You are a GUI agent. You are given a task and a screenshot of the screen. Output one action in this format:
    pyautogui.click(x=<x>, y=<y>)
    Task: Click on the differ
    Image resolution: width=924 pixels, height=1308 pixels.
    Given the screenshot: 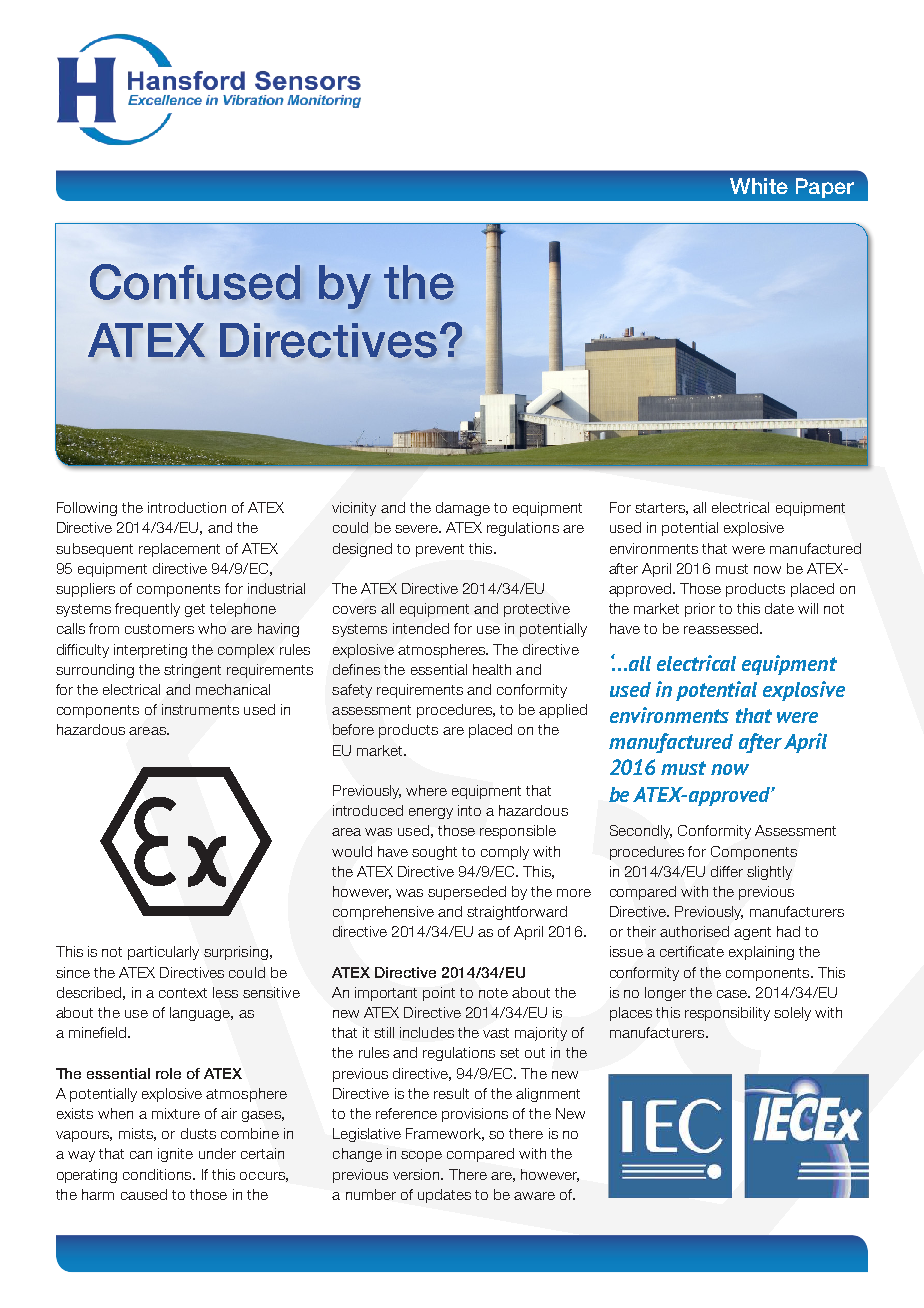 What is the action you would take?
    pyautogui.click(x=727, y=871)
